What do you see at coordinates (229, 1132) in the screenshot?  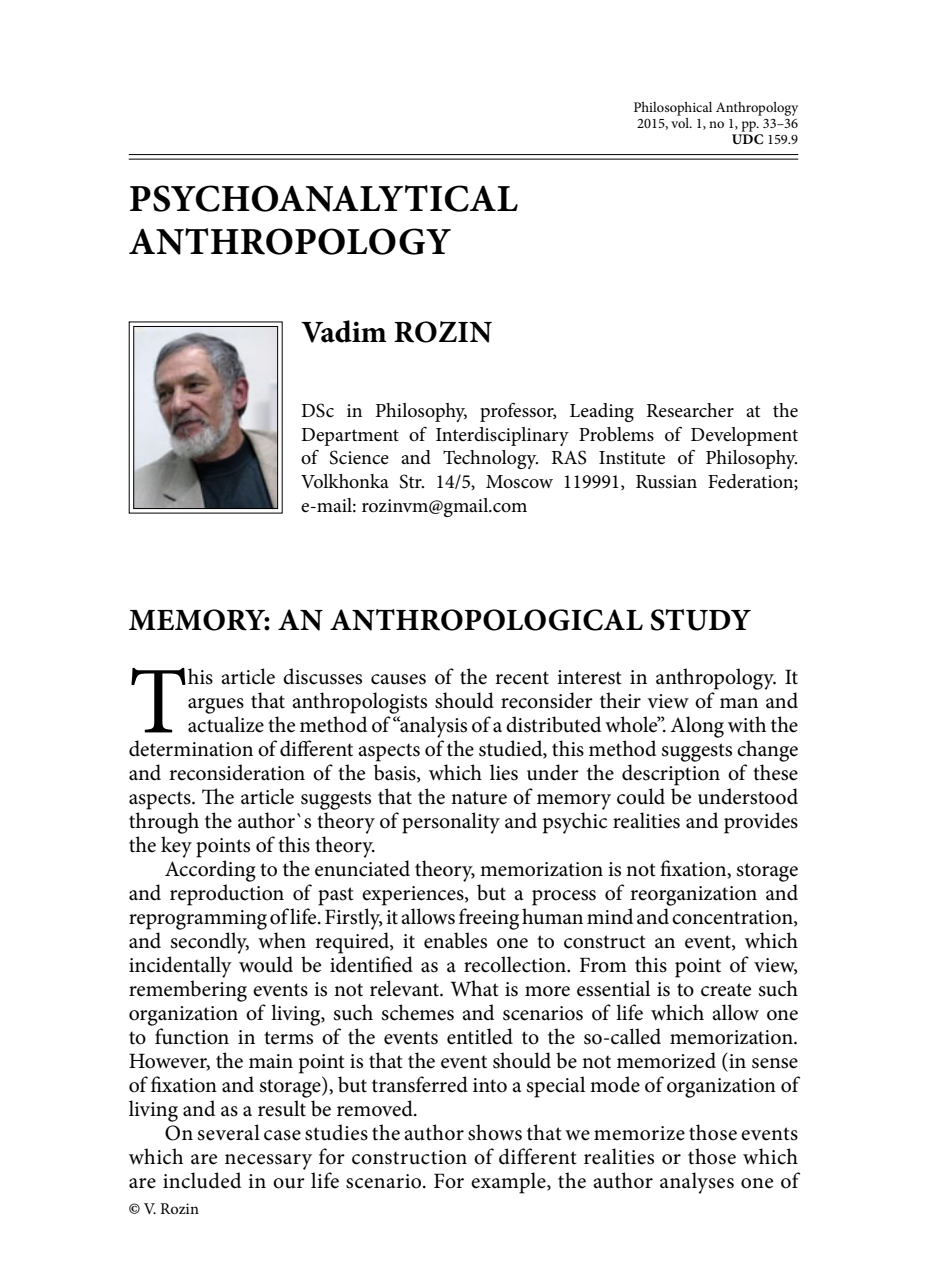 I see `several` at bounding box center [229, 1132].
